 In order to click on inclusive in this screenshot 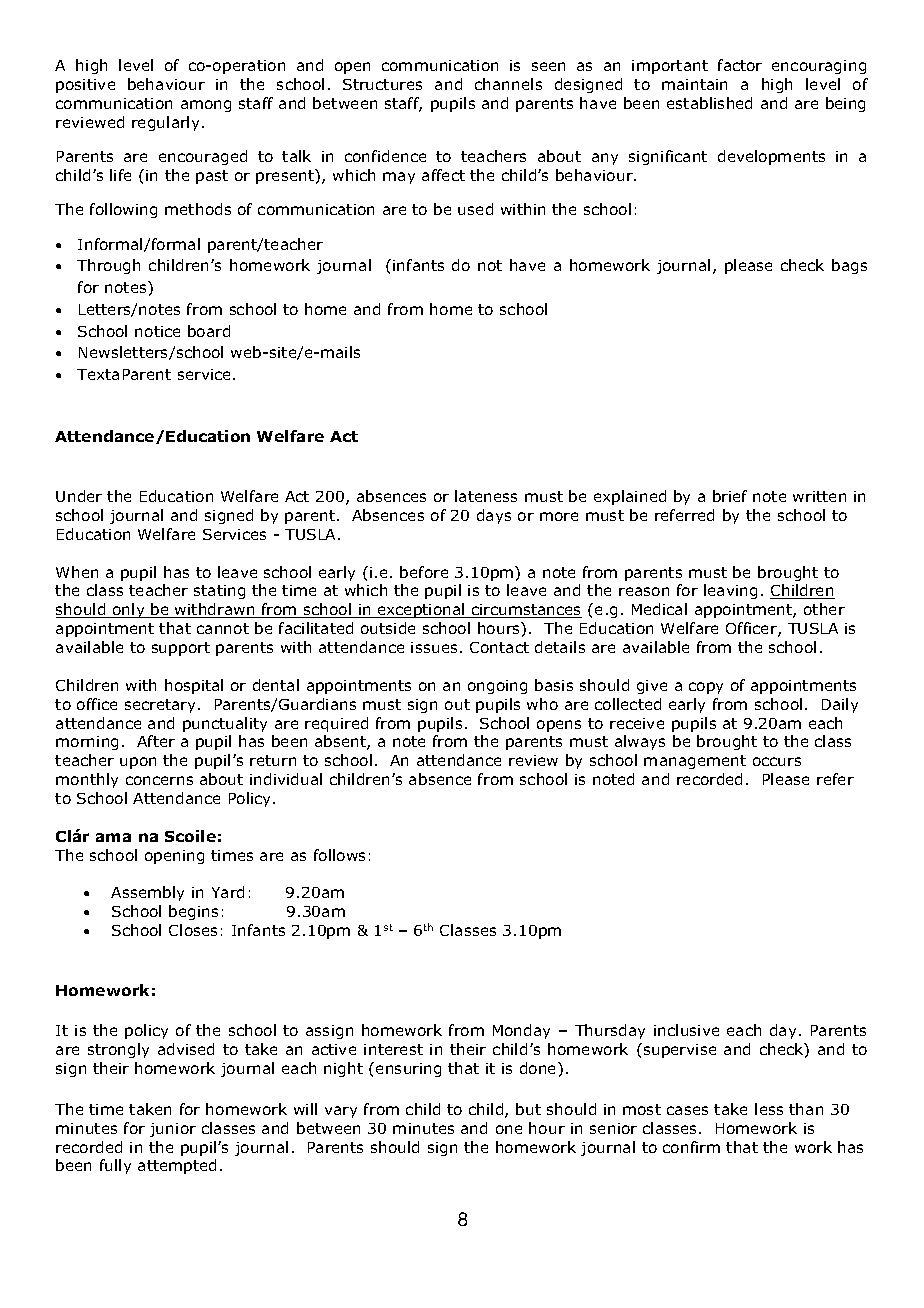, I will do `click(686, 1030)`.
